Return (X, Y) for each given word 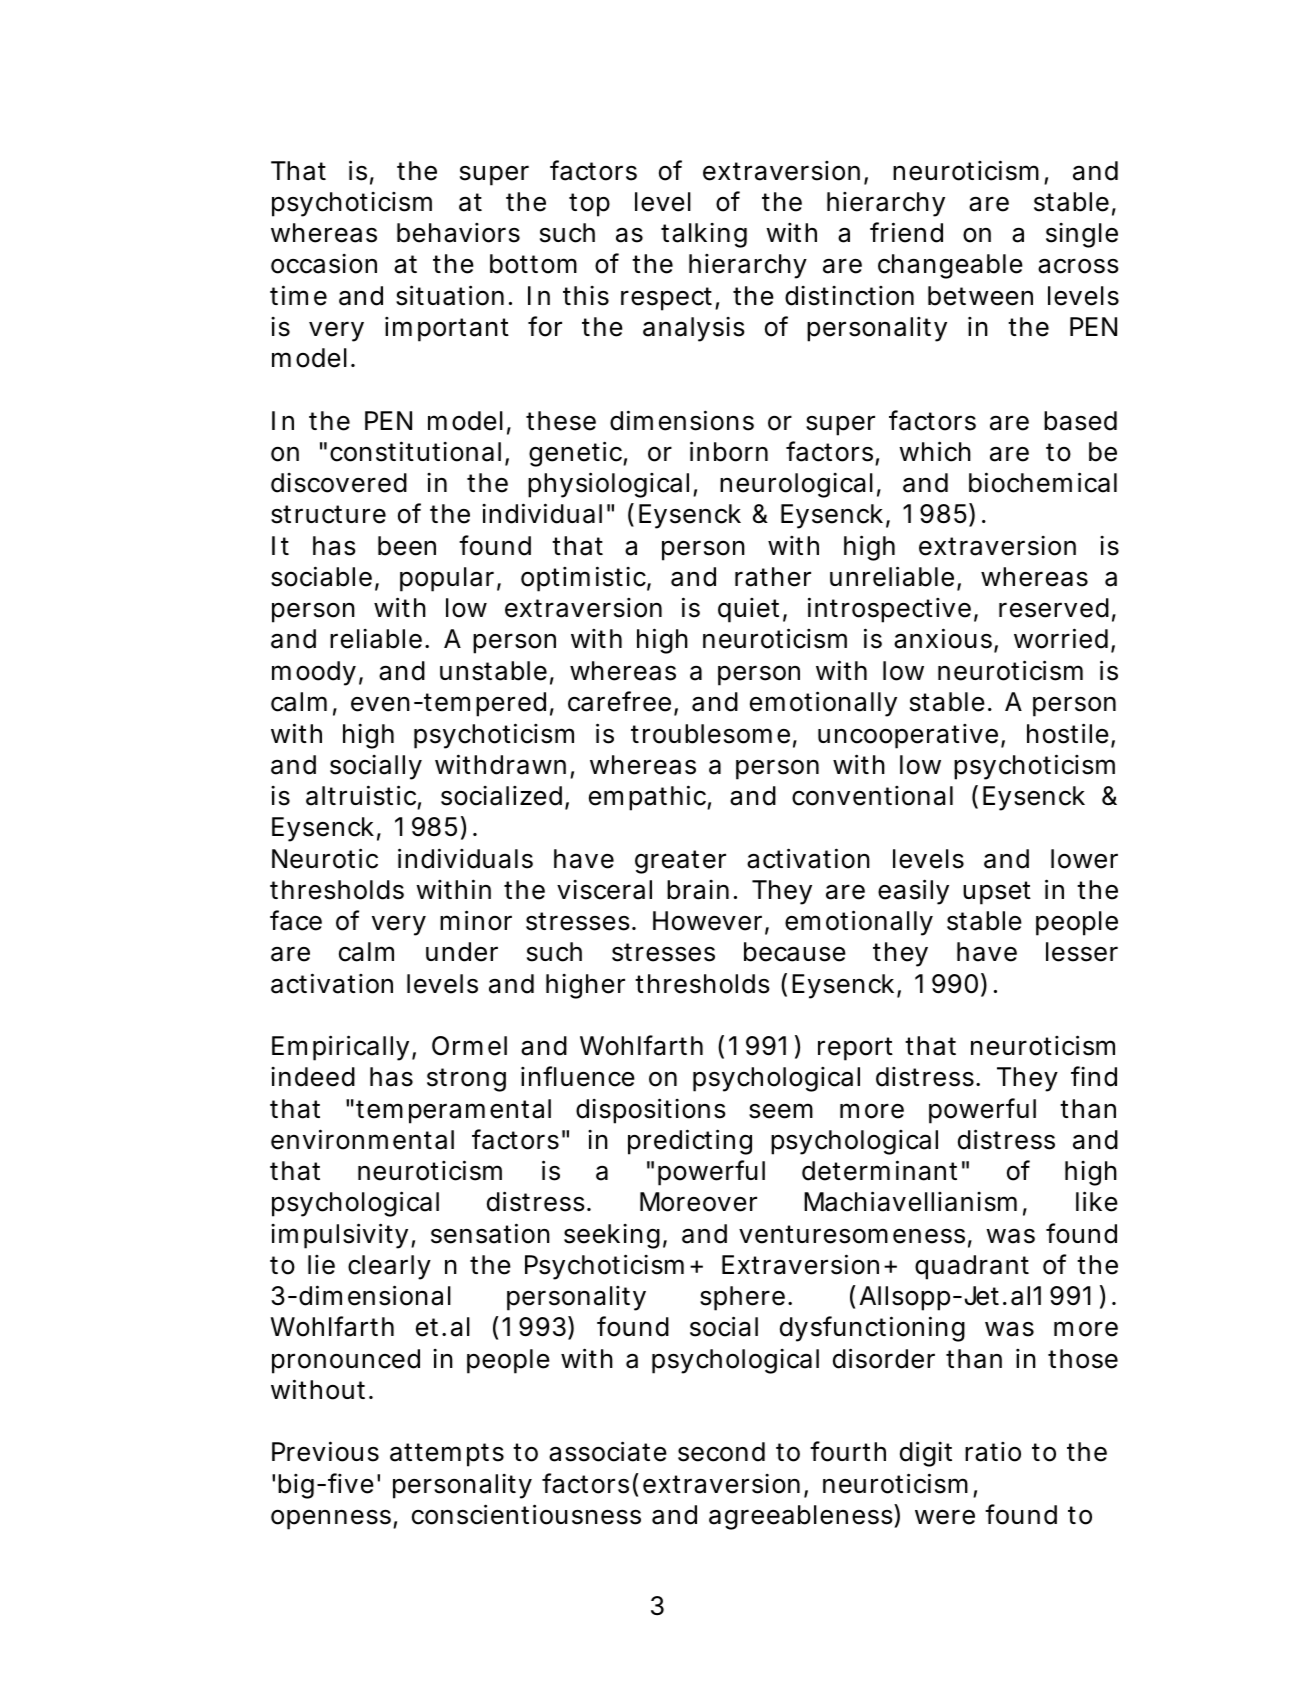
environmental (362, 1139)
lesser (1082, 952)
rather (773, 577)
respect (666, 299)
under (462, 952)
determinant (879, 1170)
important (447, 329)
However (707, 921)
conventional (872, 796)
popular (447, 579)
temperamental (453, 1111)
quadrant (972, 1267)
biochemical (1043, 482)
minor (476, 920)
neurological (796, 485)
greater (680, 862)
